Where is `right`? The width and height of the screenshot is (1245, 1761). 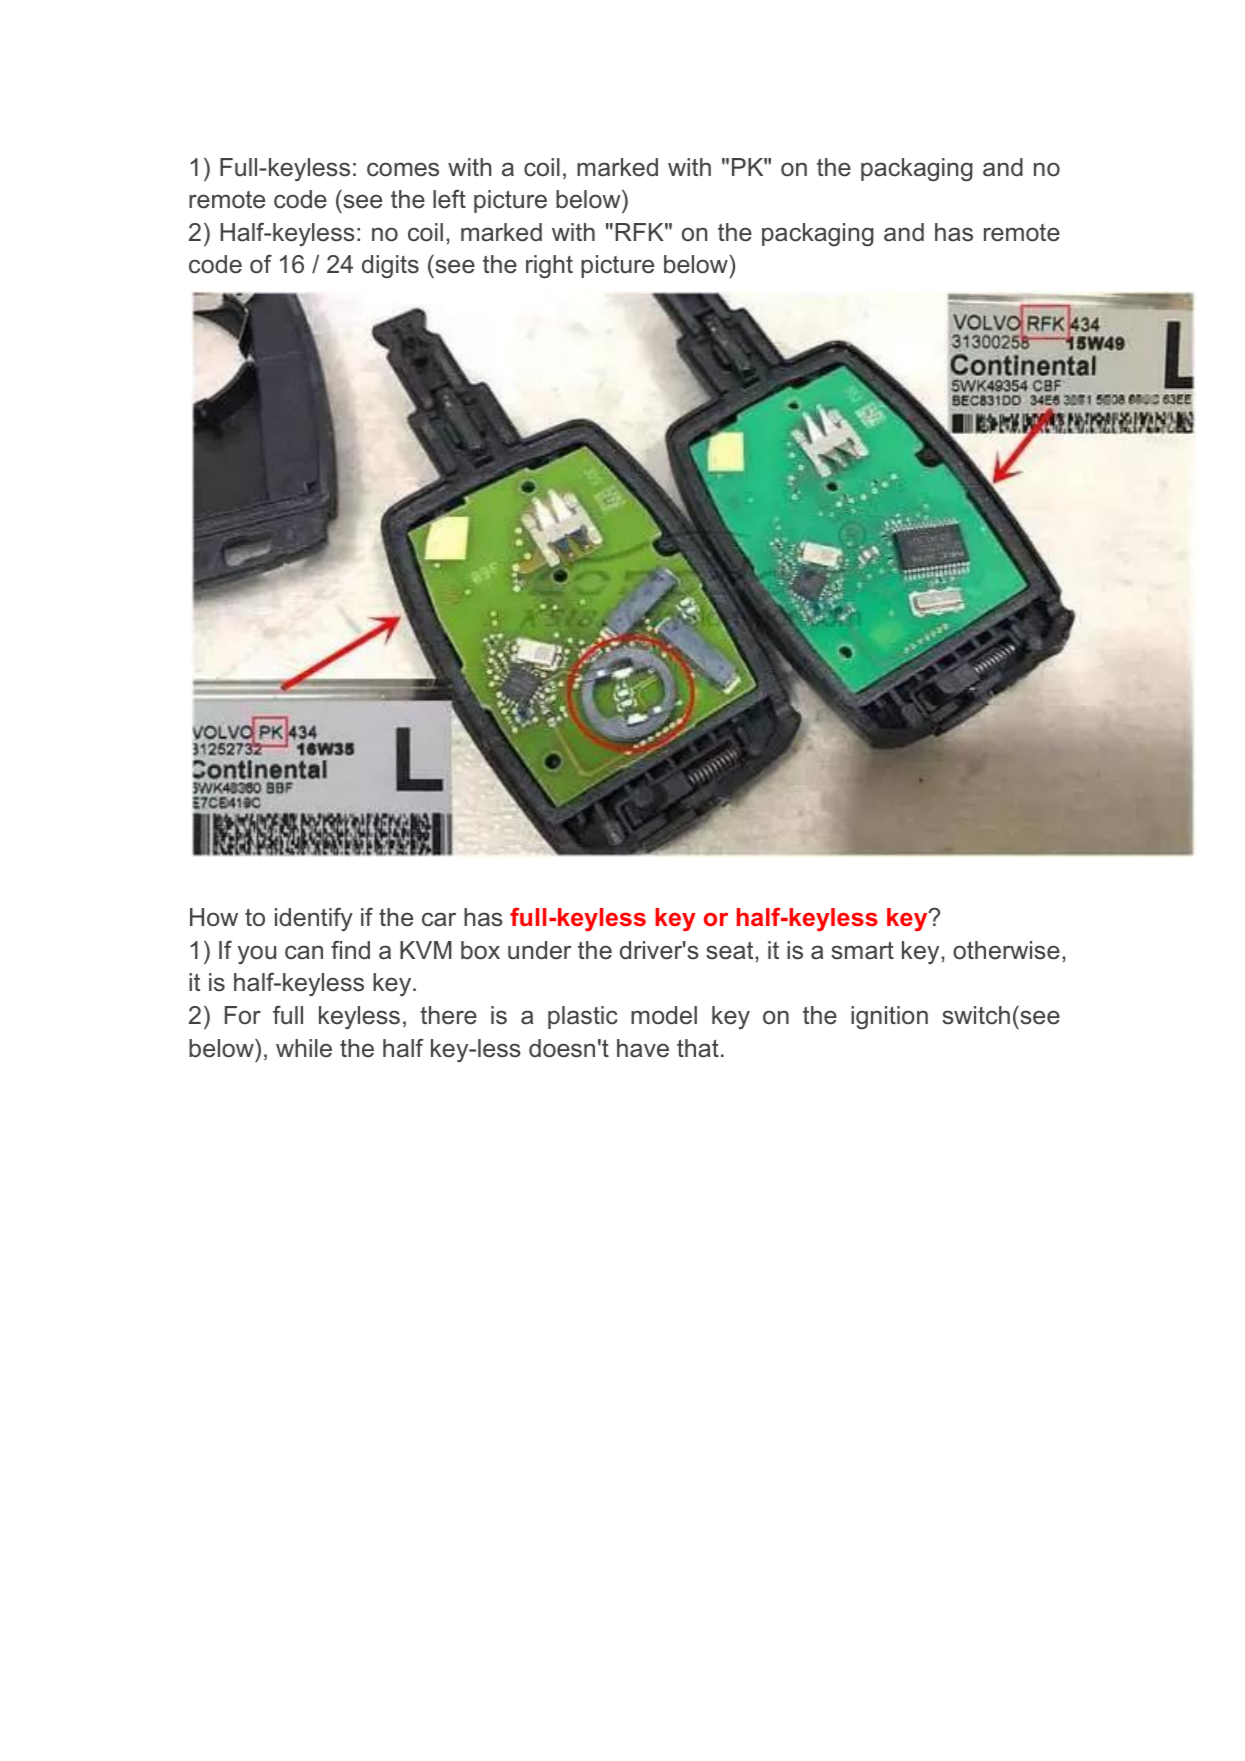 right is located at coordinates (549, 267).
